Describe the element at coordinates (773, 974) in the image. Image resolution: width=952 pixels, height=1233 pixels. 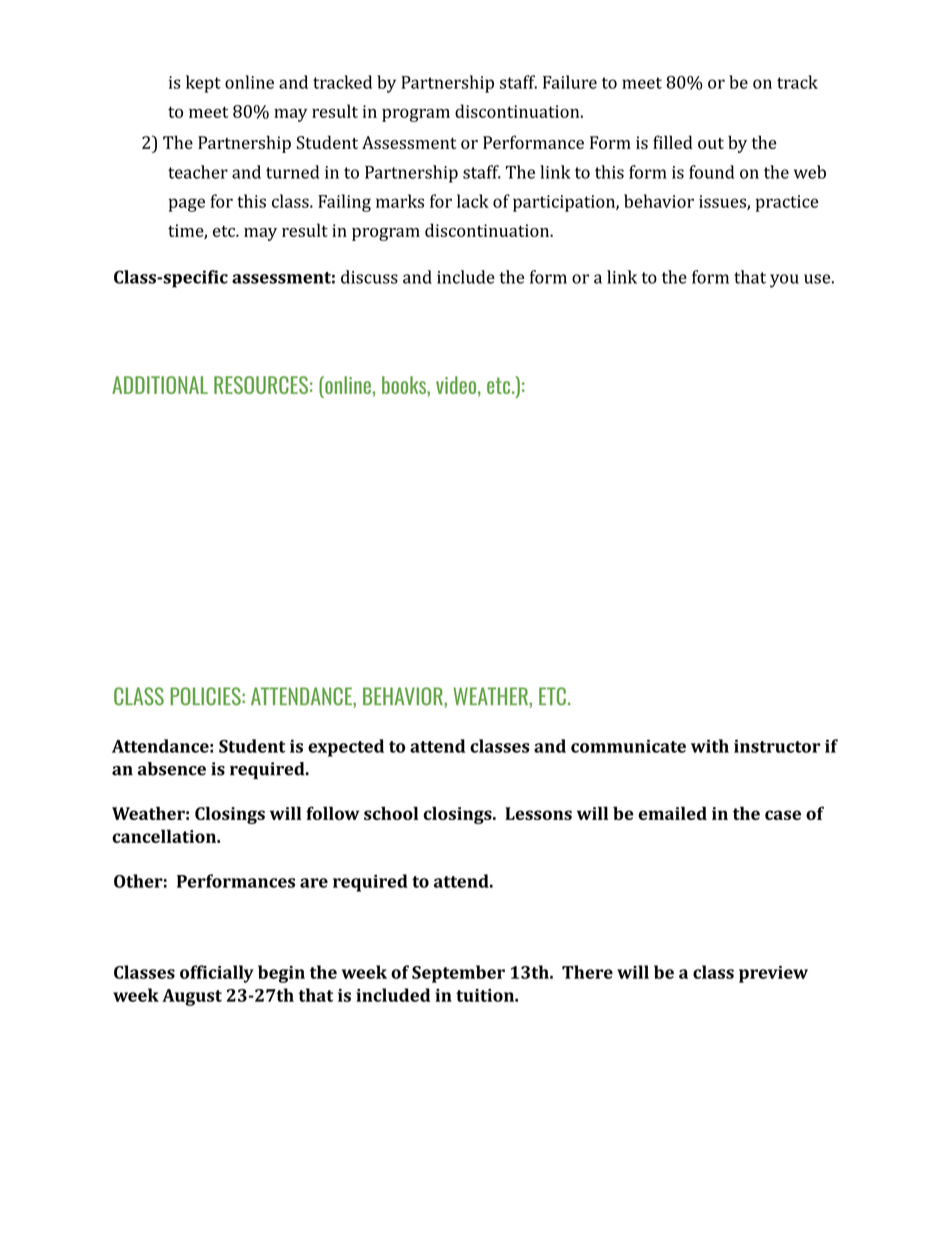
I see `preview` at that location.
